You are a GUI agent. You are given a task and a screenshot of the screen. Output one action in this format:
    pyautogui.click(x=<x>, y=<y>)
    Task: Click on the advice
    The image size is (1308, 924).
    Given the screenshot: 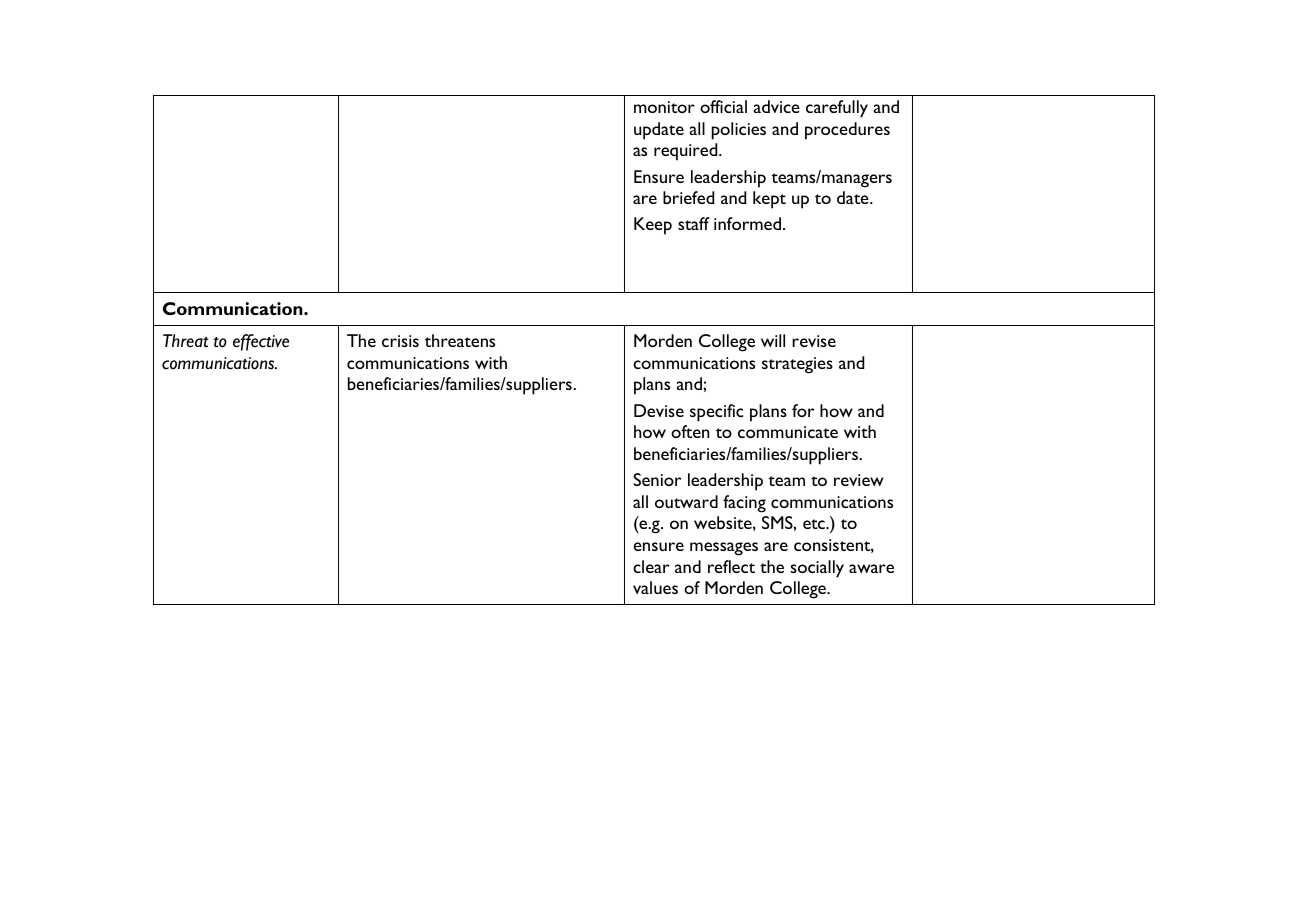 What is the action you would take?
    pyautogui.click(x=777, y=106)
